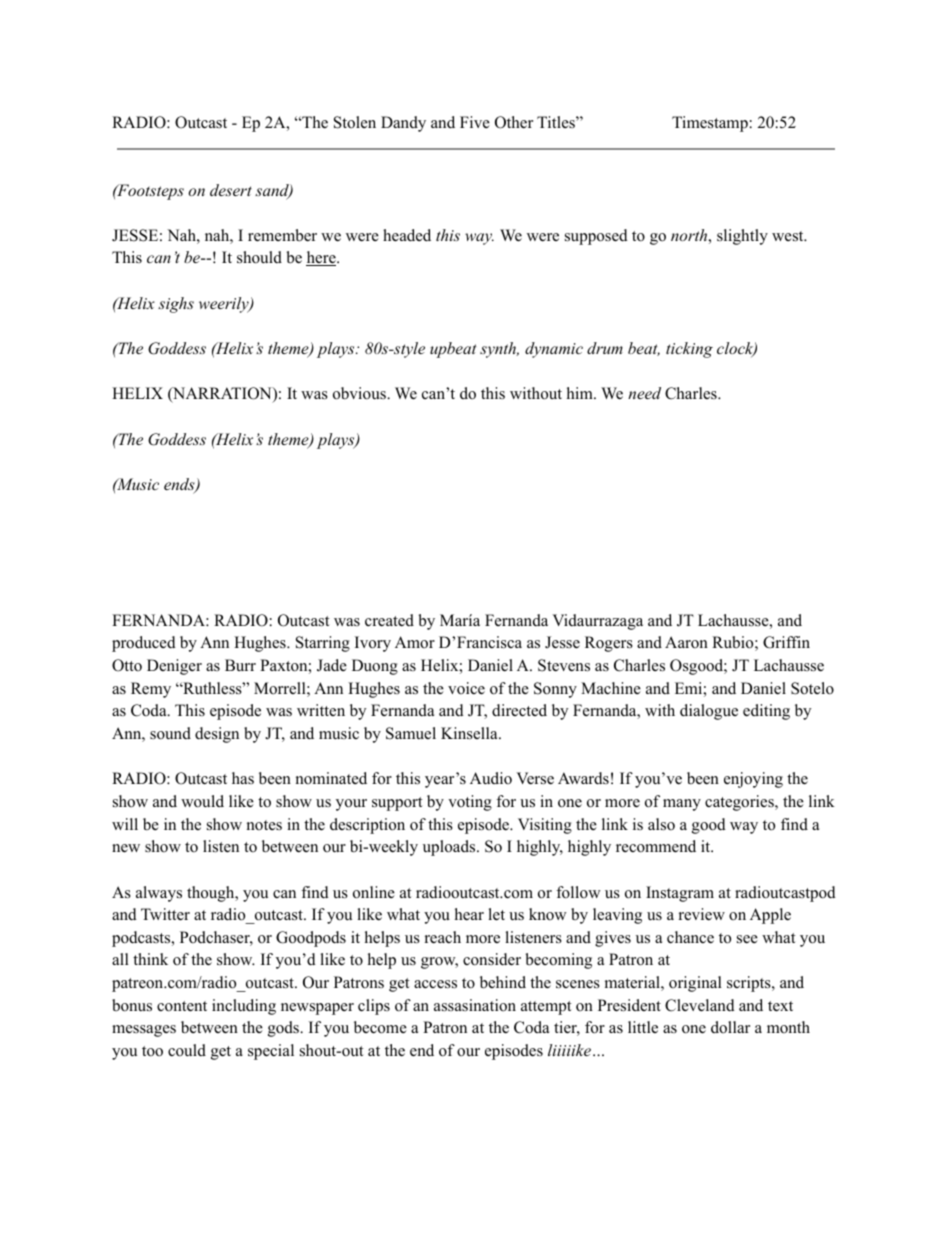  Describe the element at coordinates (689, 350) in the image. I see `ticking` at that location.
